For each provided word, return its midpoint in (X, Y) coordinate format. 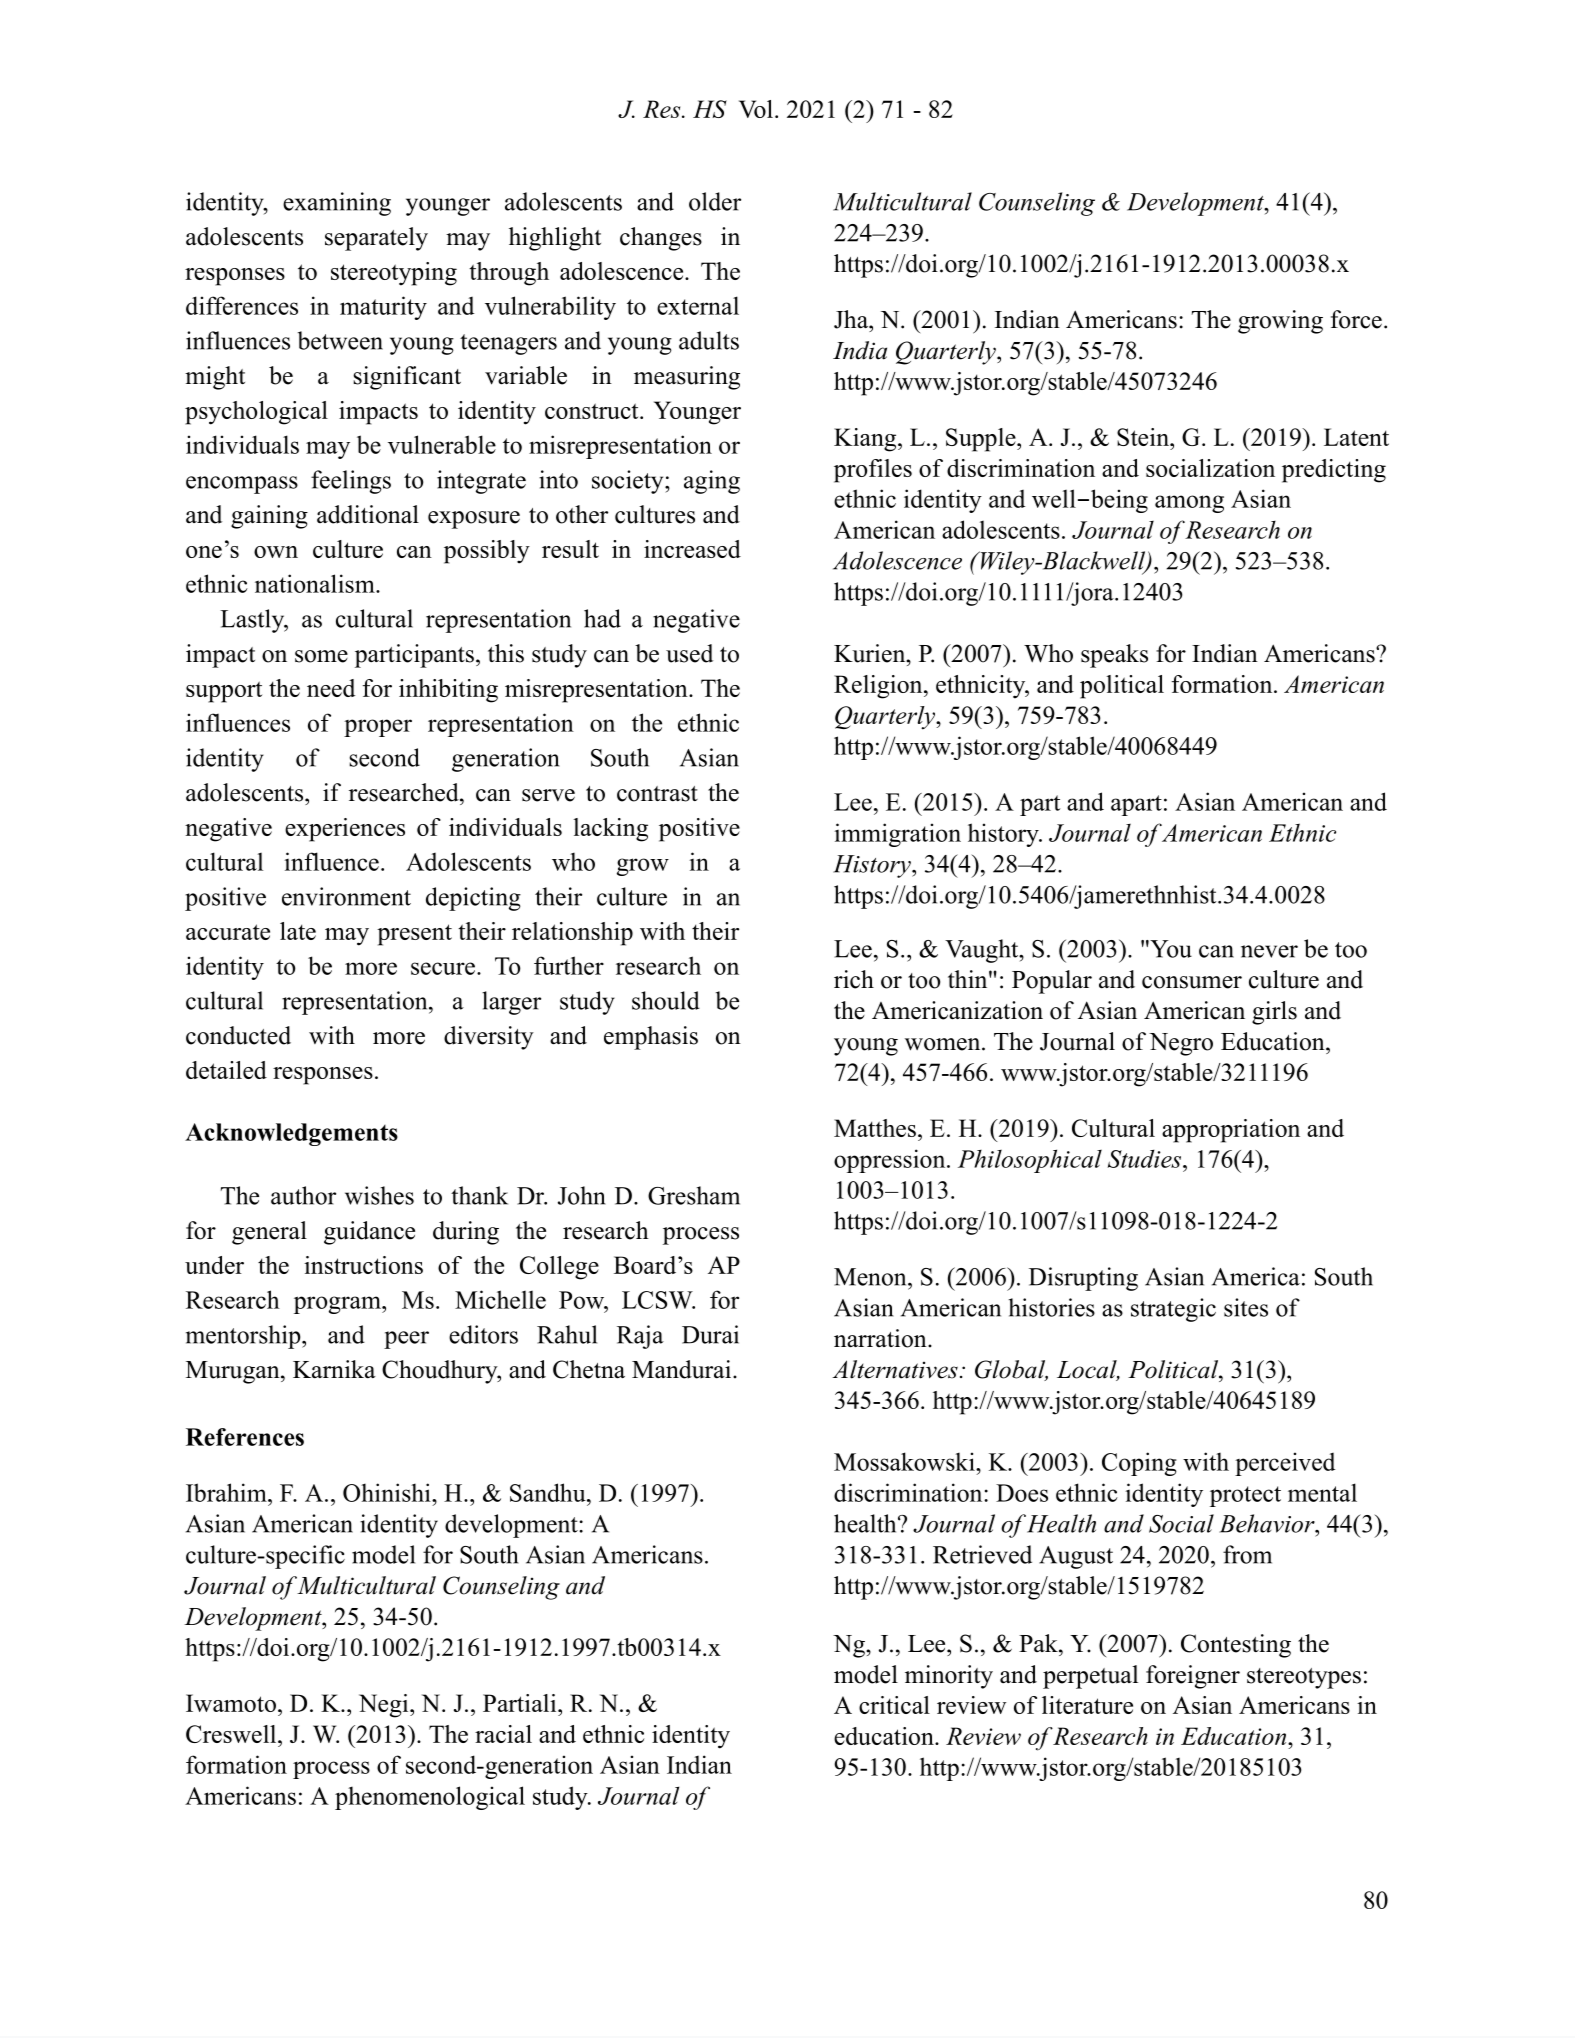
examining (337, 204)
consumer (1192, 982)
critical (894, 1705)
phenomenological (430, 1798)
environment (346, 896)
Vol (756, 109)
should (666, 1000)
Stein (1144, 437)
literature (1087, 1705)
